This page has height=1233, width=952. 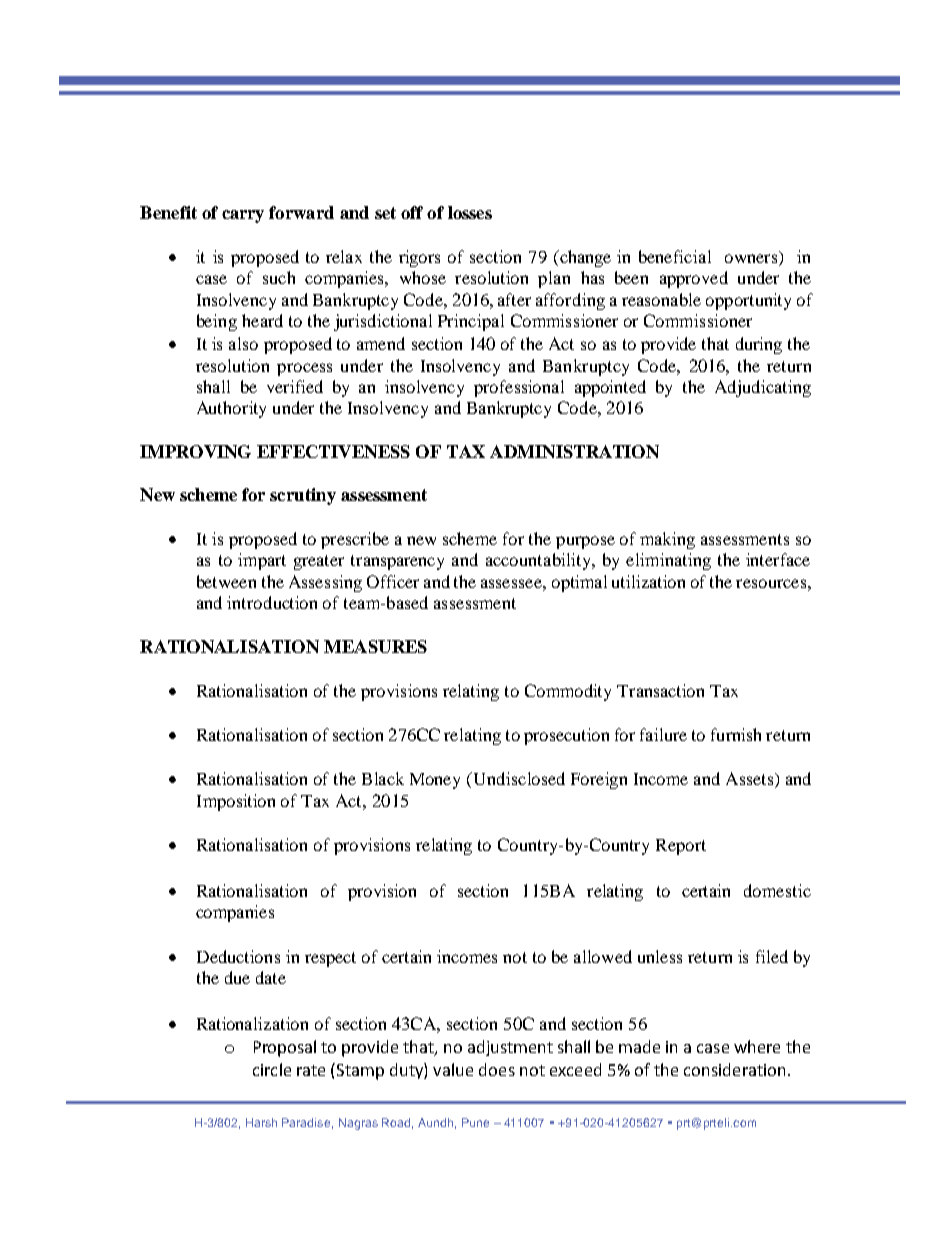 I want to click on Harsh, so click(x=261, y=1122).
